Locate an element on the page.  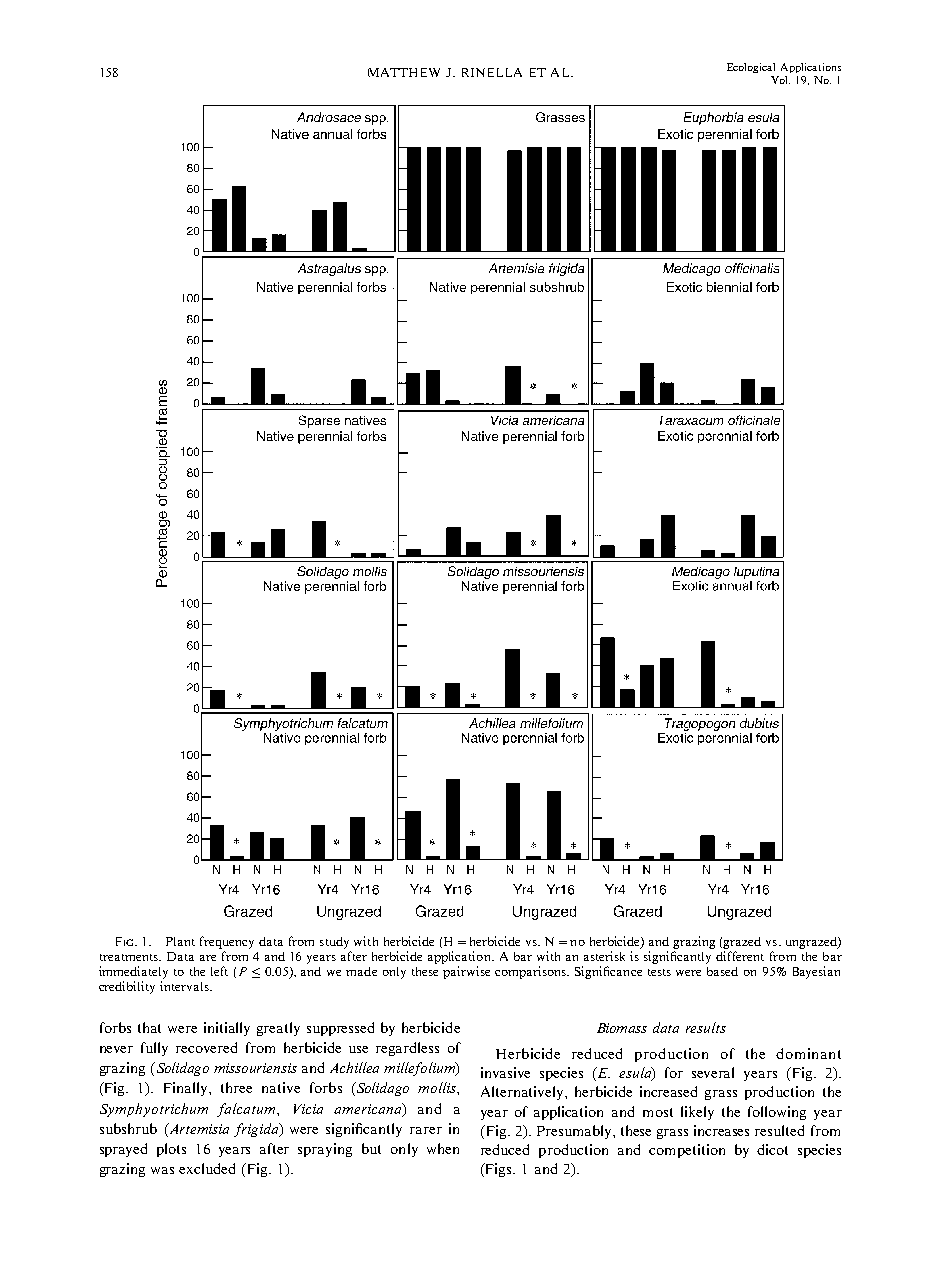
Plant is located at coordinates (180, 941).
